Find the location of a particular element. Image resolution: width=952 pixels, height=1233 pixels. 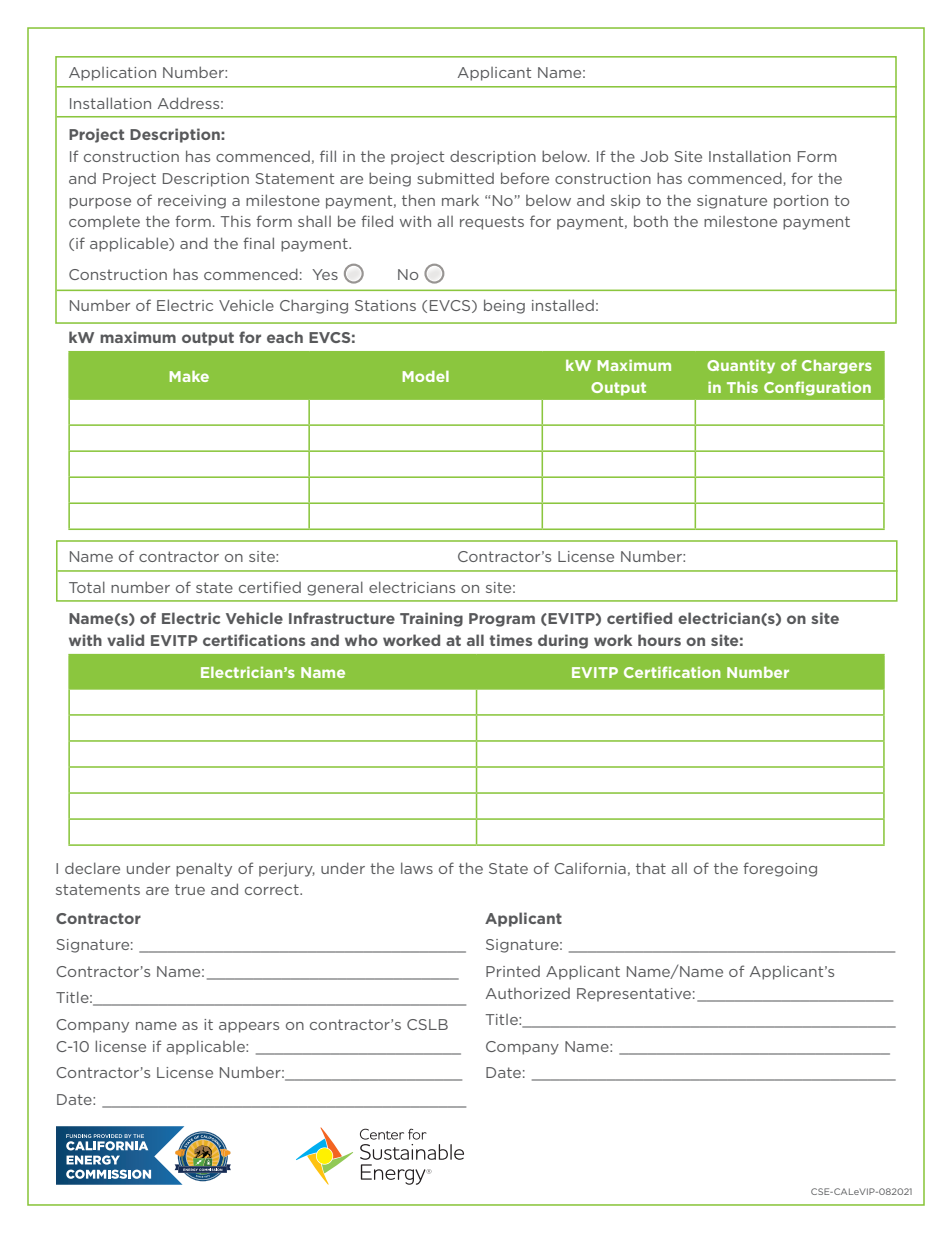

appears is located at coordinates (249, 1027).
